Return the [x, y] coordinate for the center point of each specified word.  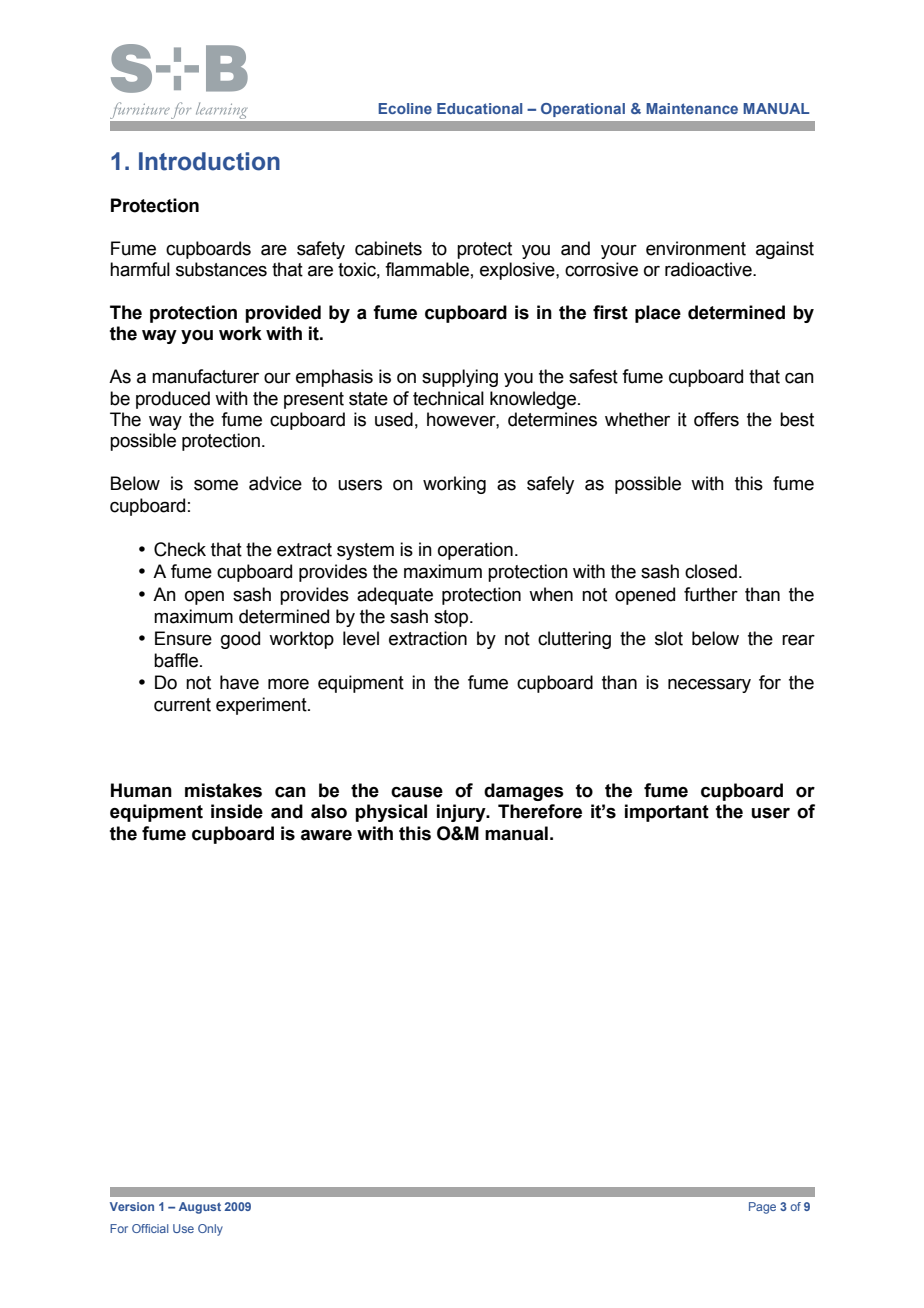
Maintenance [692, 108]
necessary [709, 686]
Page [762, 1208]
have [239, 682]
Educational [479, 108]
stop [452, 618]
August [200, 1208]
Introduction [209, 161]
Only [210, 1230]
